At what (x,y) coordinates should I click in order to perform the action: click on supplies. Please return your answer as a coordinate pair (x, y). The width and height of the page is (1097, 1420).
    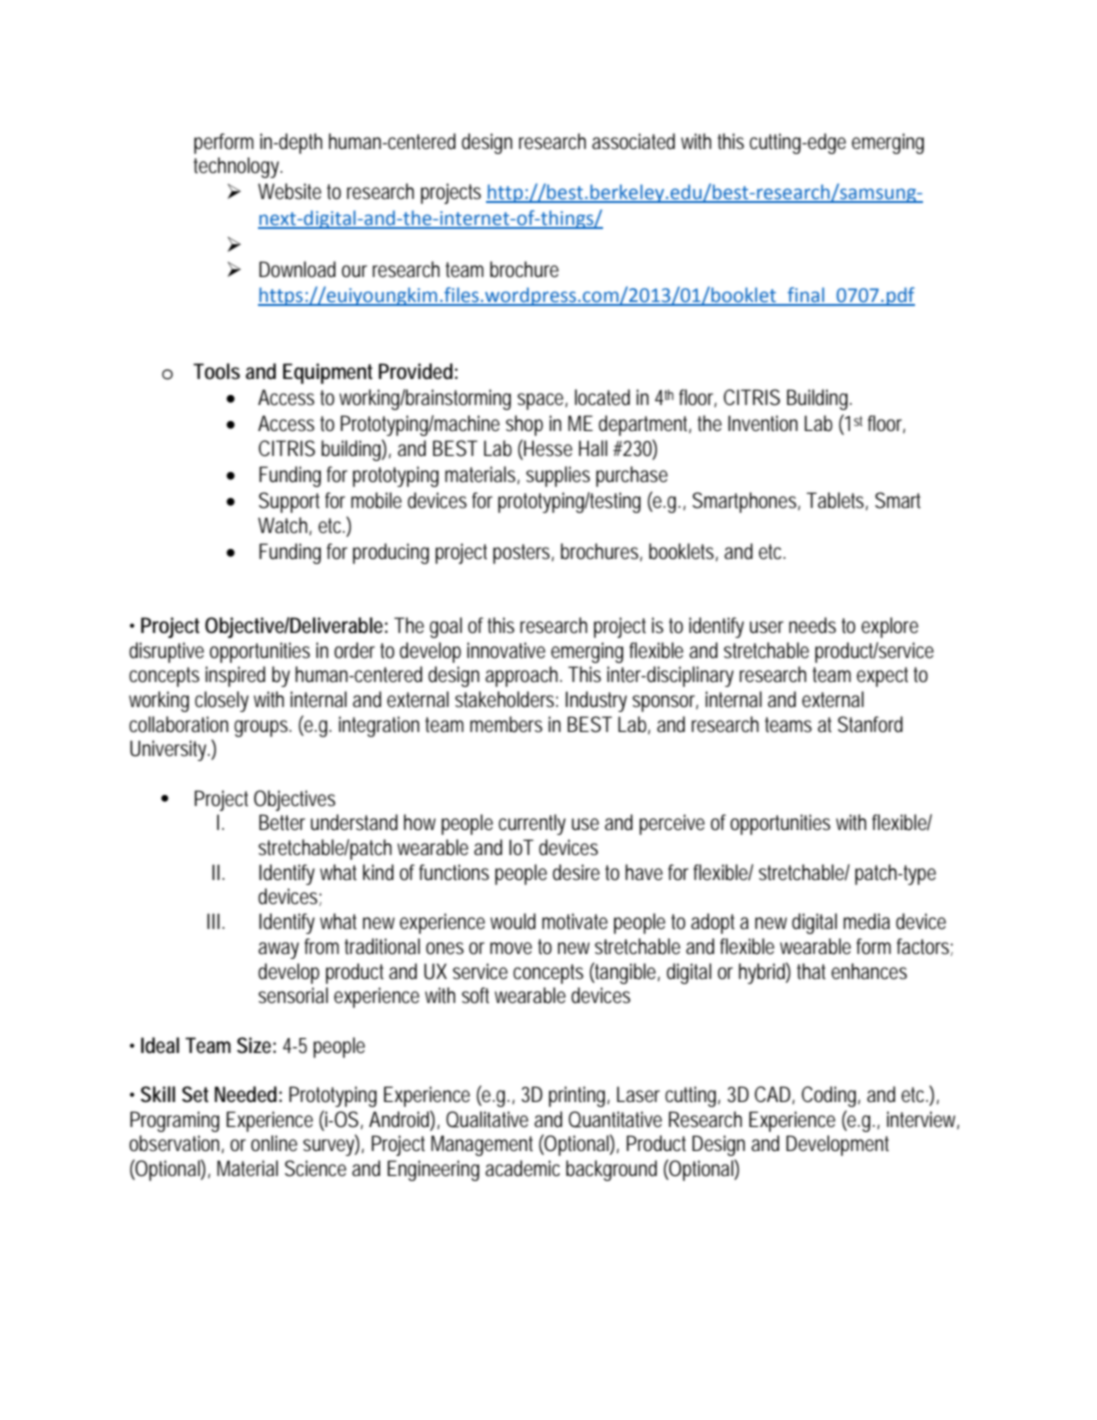
    Looking at the image, I should click on (558, 476).
